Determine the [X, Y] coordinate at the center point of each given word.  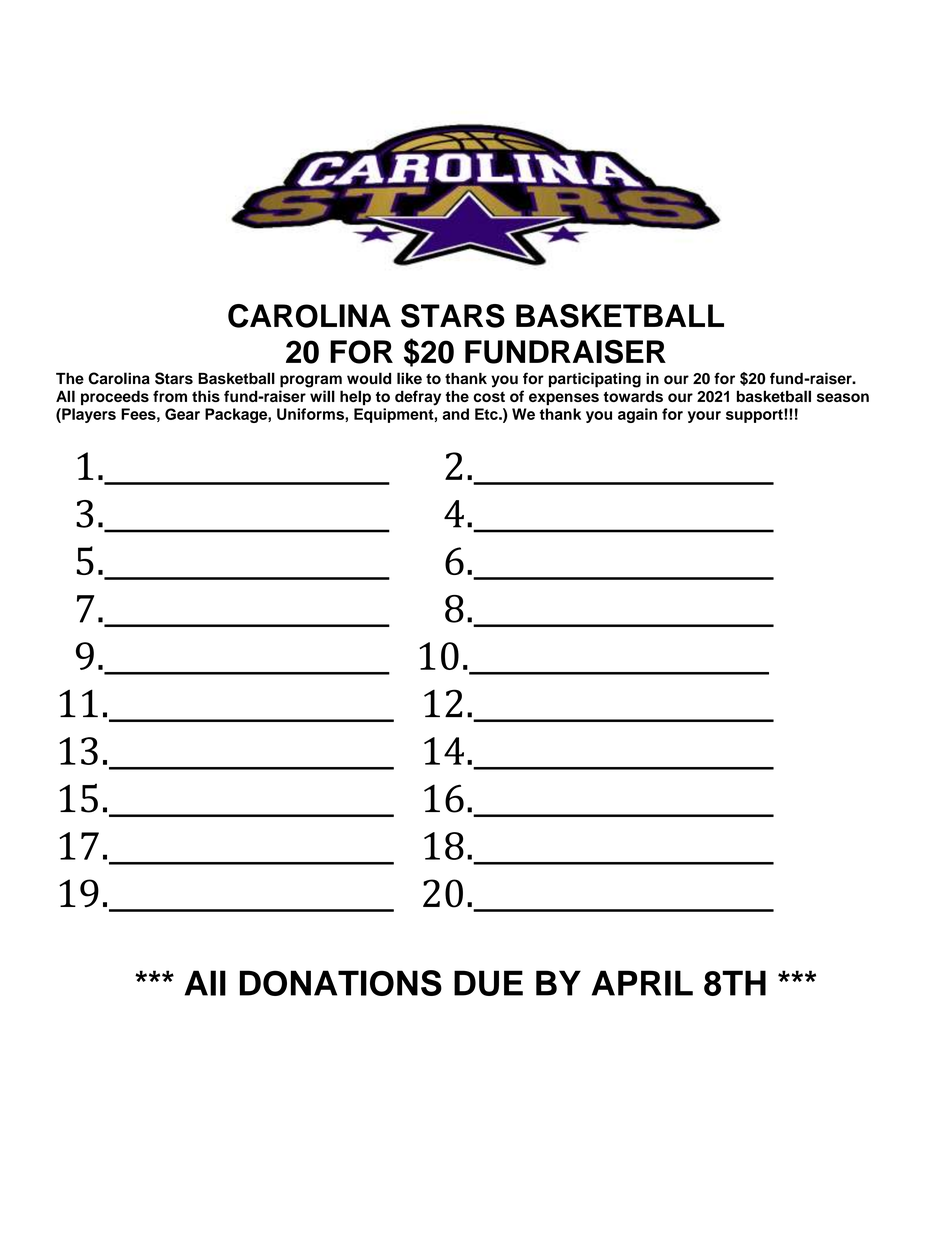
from [170, 396]
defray [418, 398]
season [843, 397]
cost [489, 397]
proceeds [115, 397]
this [206, 396]
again [637, 415]
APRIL [642, 983]
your [704, 417]
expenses [564, 399]
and [455, 414]
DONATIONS [341, 983]
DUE [488, 983]
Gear [182, 414]
